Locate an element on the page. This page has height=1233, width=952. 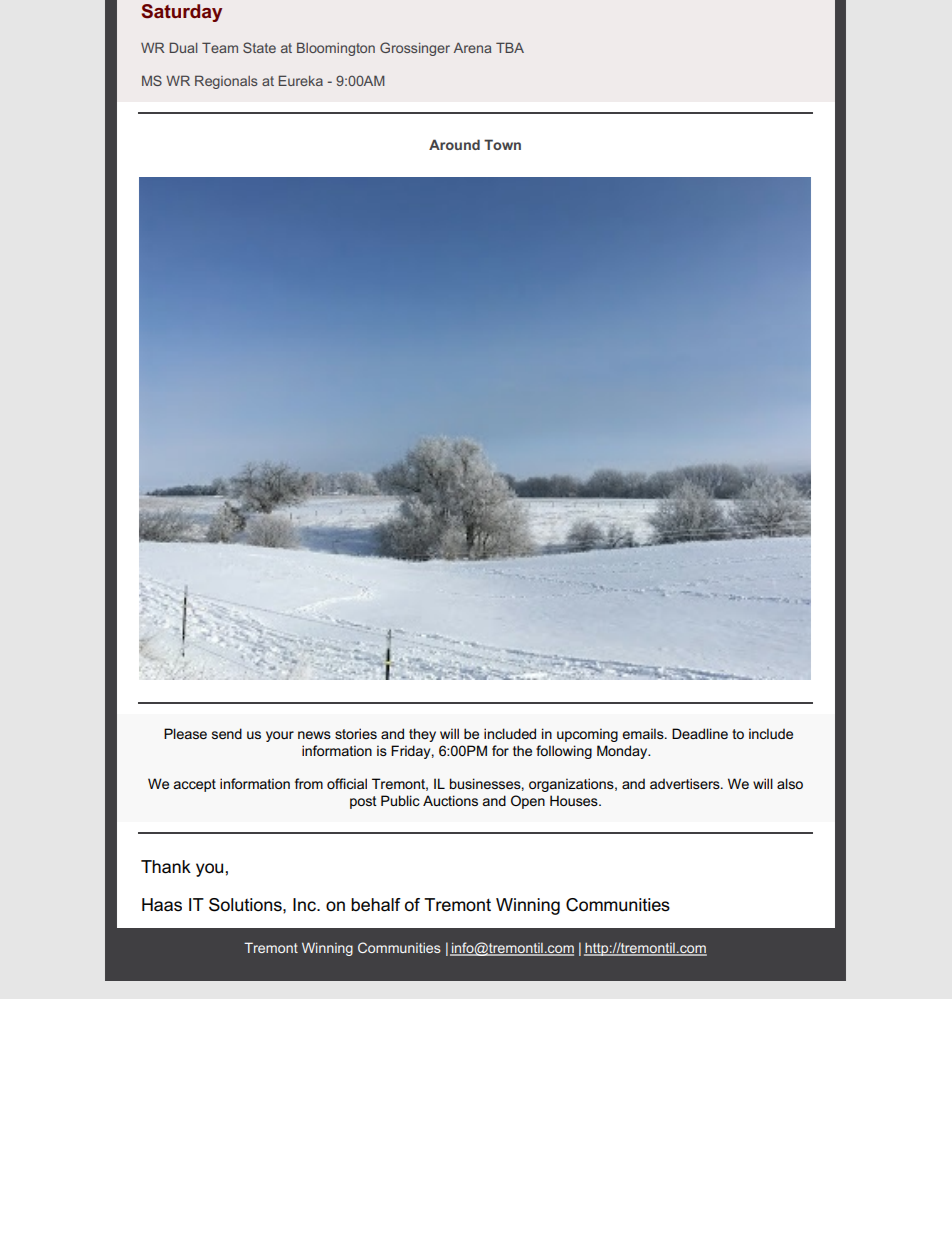
TBA is located at coordinates (510, 47).
